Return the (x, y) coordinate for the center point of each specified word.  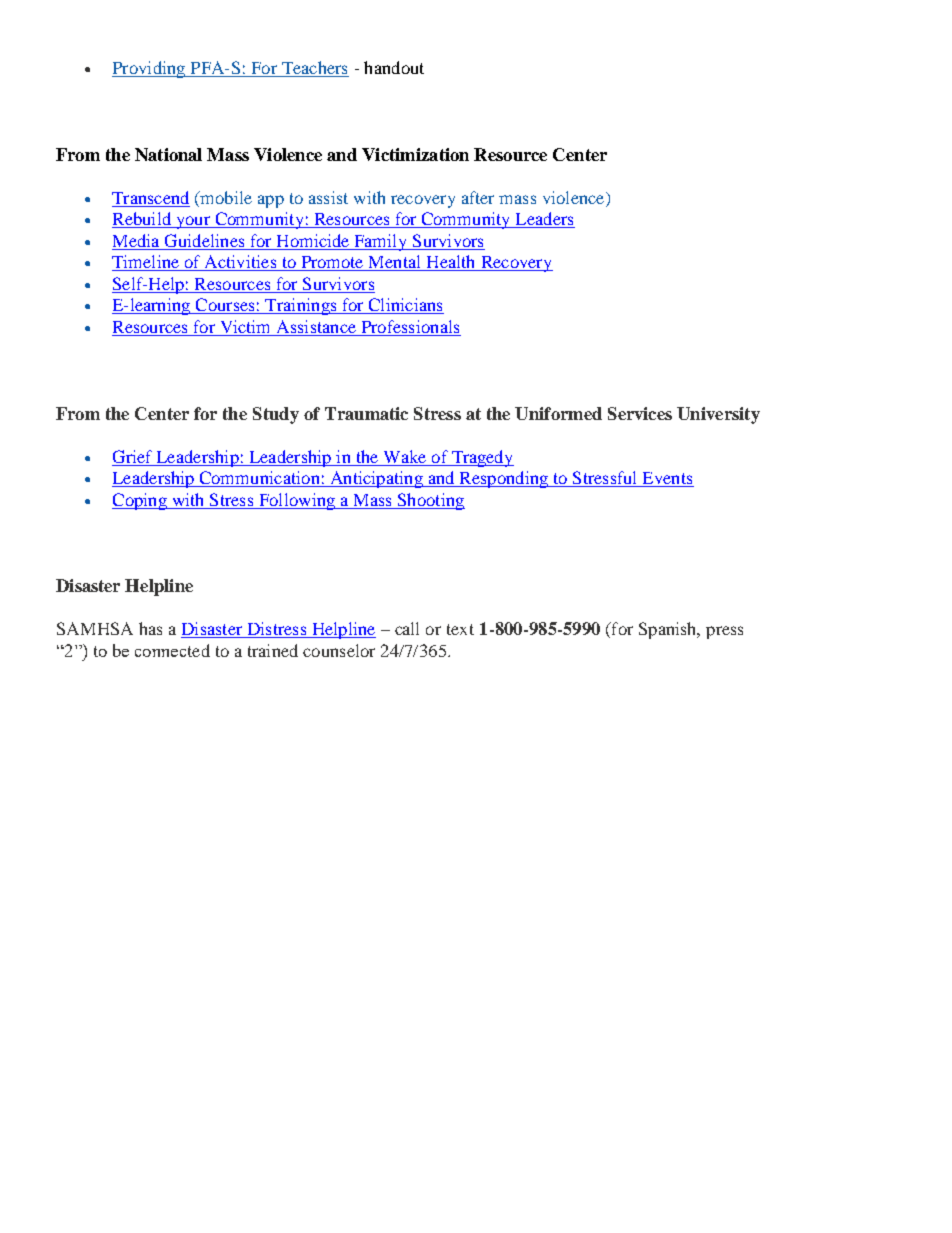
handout (394, 67)
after (478, 197)
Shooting (430, 501)
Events (667, 479)
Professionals (410, 326)
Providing (150, 69)
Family (381, 242)
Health (451, 263)
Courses (225, 306)
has (150, 628)
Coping (140, 501)
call (407, 628)
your (193, 222)
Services (640, 413)
